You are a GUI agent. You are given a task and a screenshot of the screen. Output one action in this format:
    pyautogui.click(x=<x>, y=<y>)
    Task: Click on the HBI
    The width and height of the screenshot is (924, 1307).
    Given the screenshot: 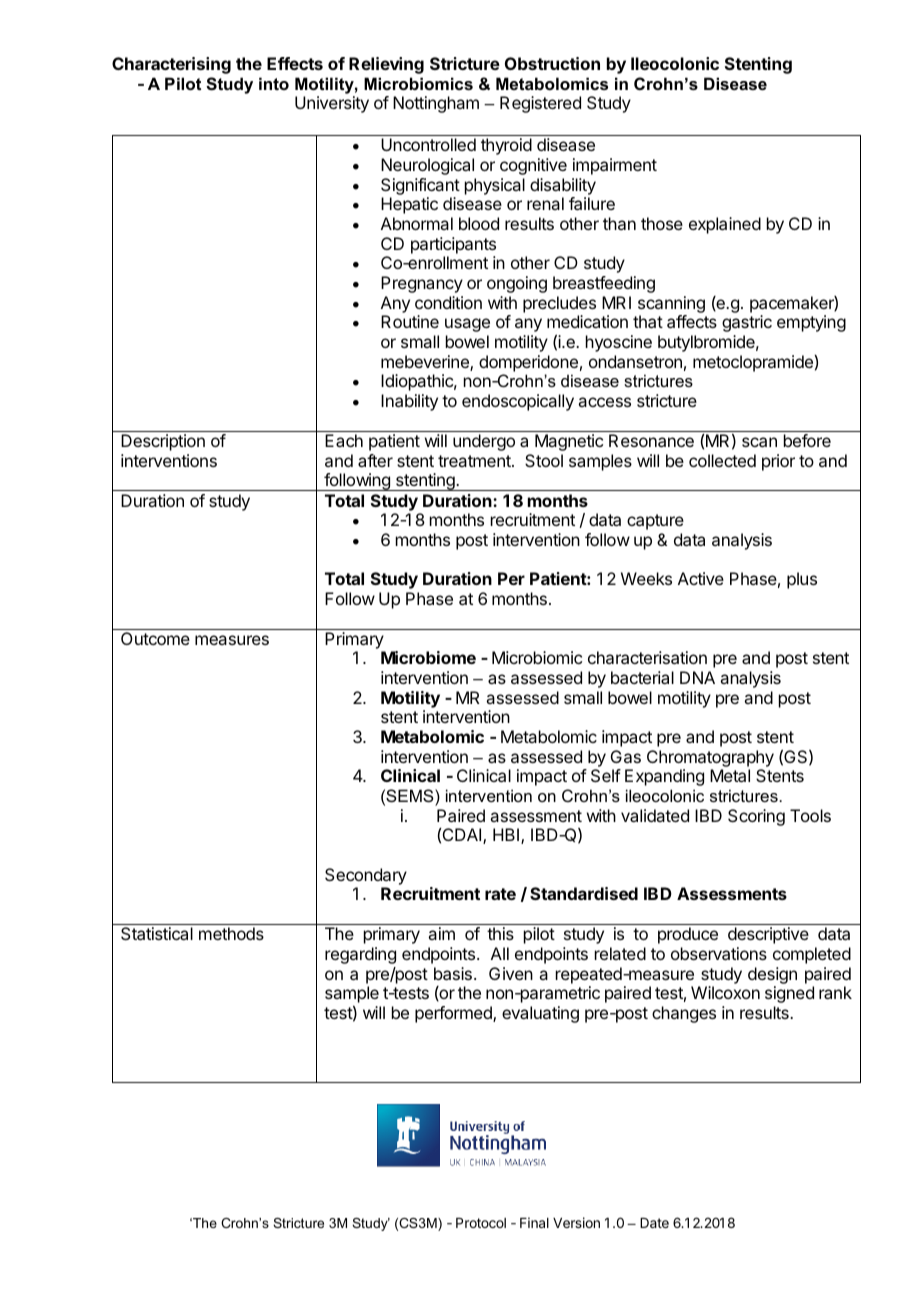 What is the action you would take?
    pyautogui.click(x=507, y=836)
